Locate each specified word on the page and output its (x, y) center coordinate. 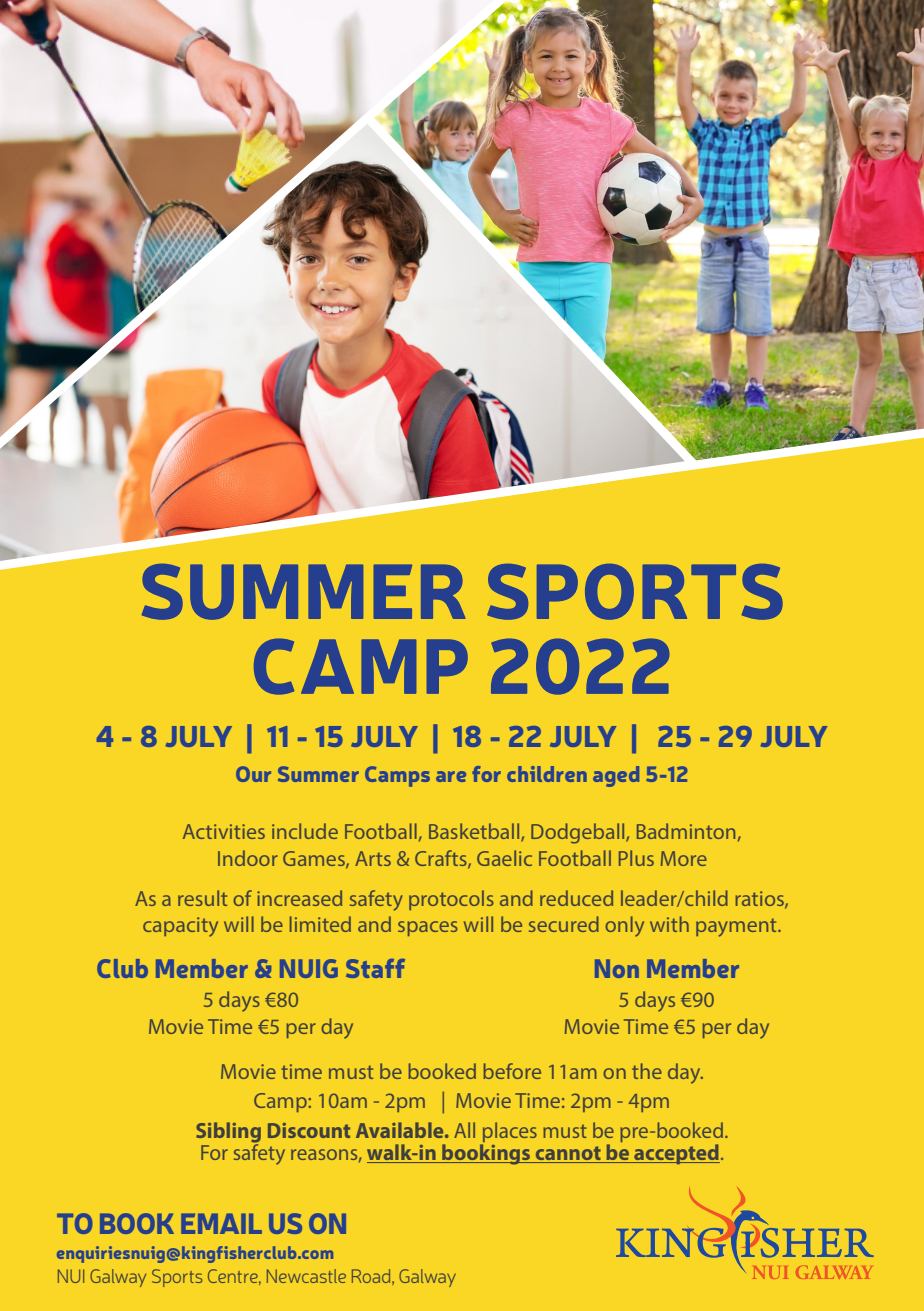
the (647, 1071)
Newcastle (306, 1276)
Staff (375, 968)
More (684, 858)
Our (253, 774)
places (509, 1133)
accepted (676, 1154)
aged (616, 776)
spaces (428, 928)
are (451, 776)
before (512, 1071)
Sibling (228, 1133)
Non (617, 968)
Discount (309, 1130)
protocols (451, 900)
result (202, 898)
